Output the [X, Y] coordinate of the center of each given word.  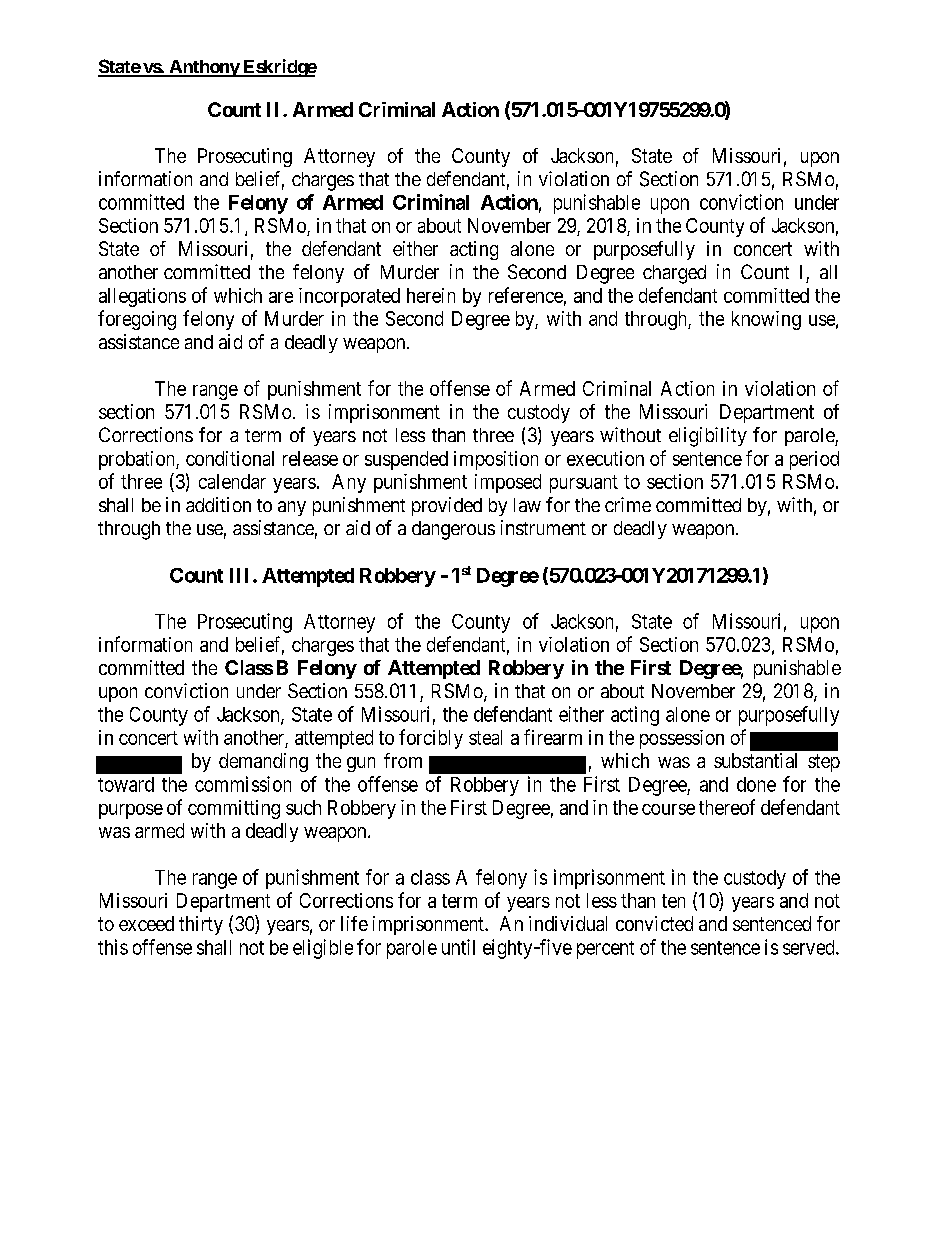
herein [431, 295]
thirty [201, 925]
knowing [766, 320]
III [242, 575]
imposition [496, 460]
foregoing [137, 320]
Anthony [204, 68]
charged [674, 274]
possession [682, 739]
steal [485, 737]
